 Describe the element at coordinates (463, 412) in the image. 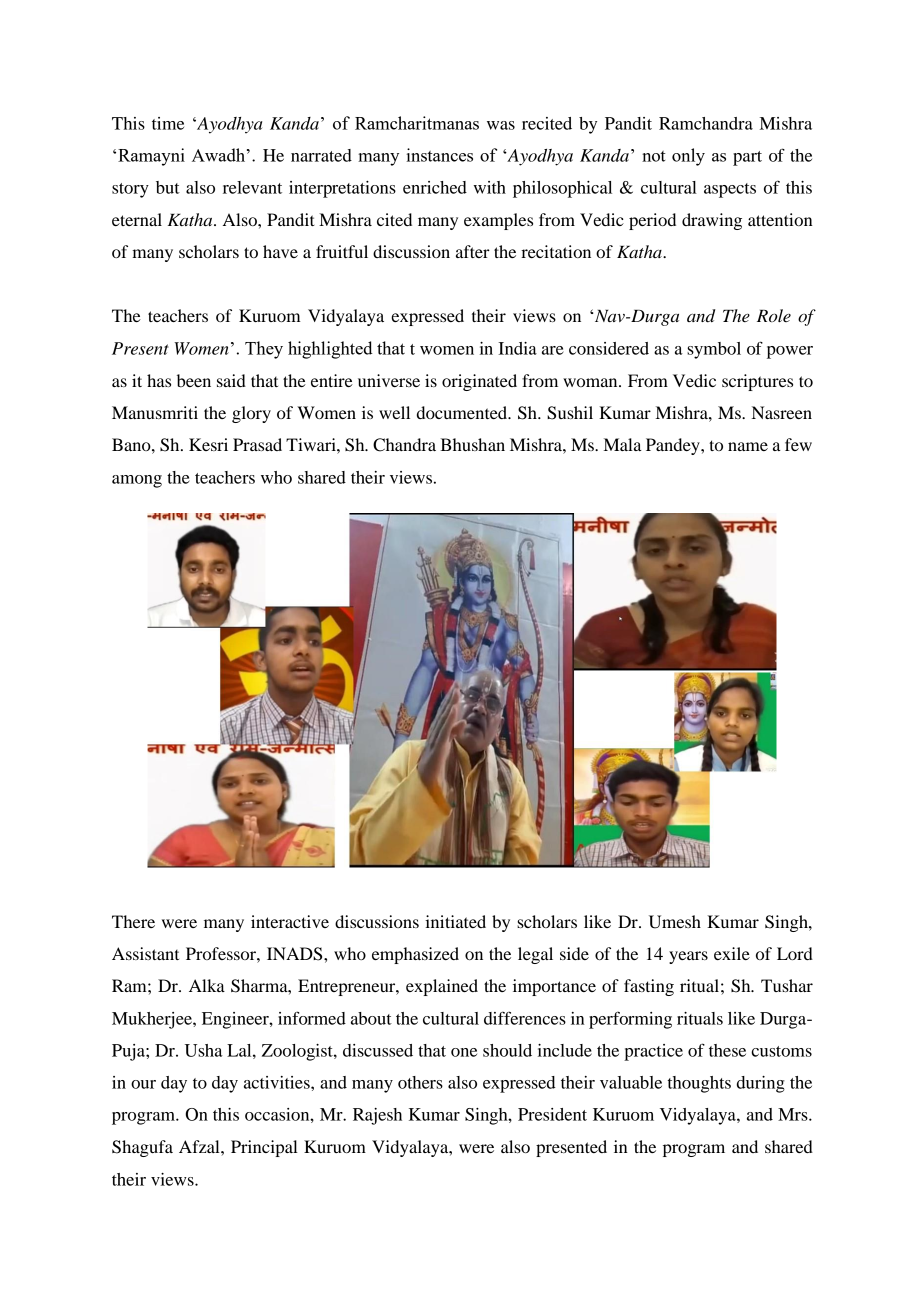

I see `documented` at that location.
